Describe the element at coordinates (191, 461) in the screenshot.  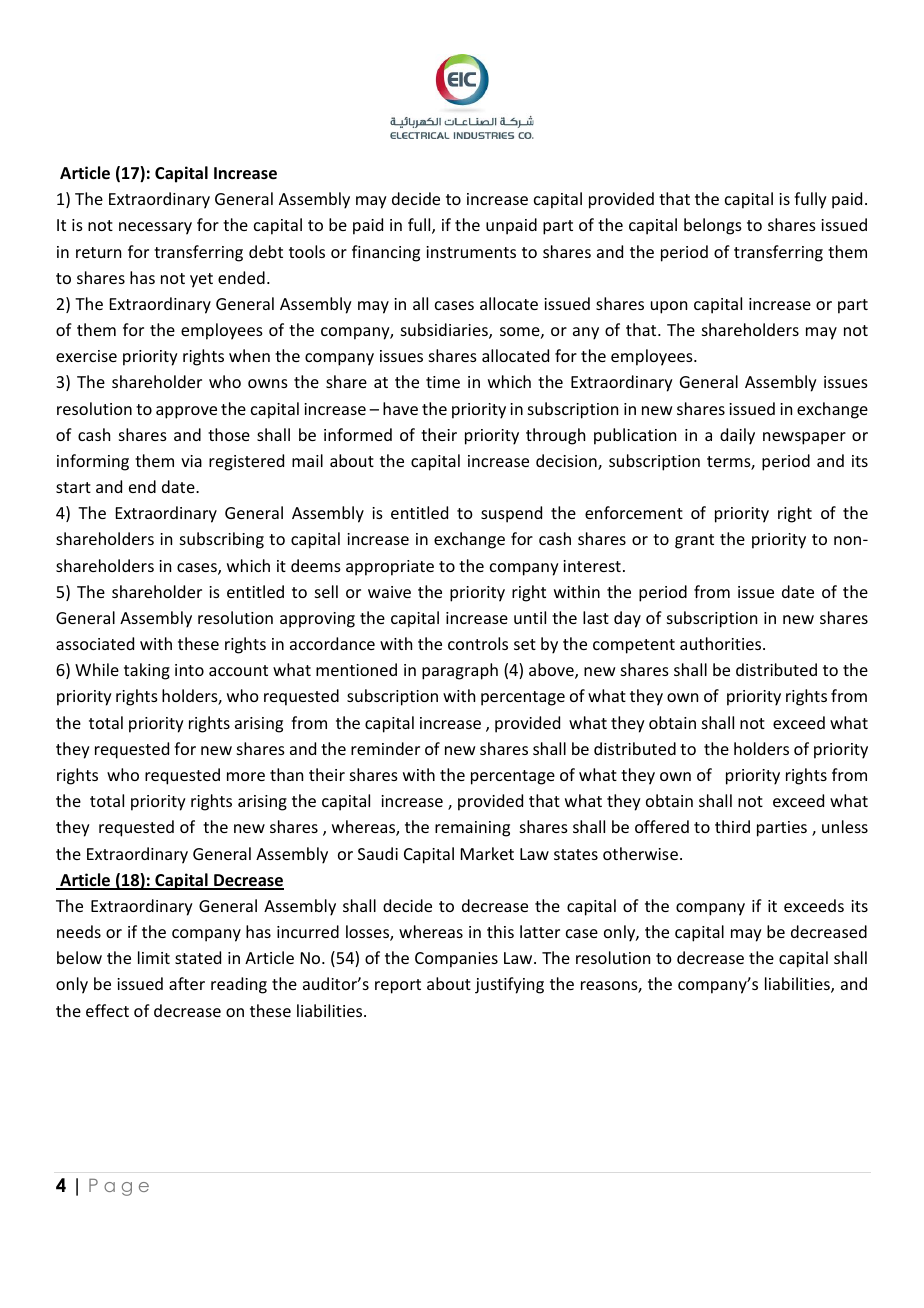
I see `via` at that location.
